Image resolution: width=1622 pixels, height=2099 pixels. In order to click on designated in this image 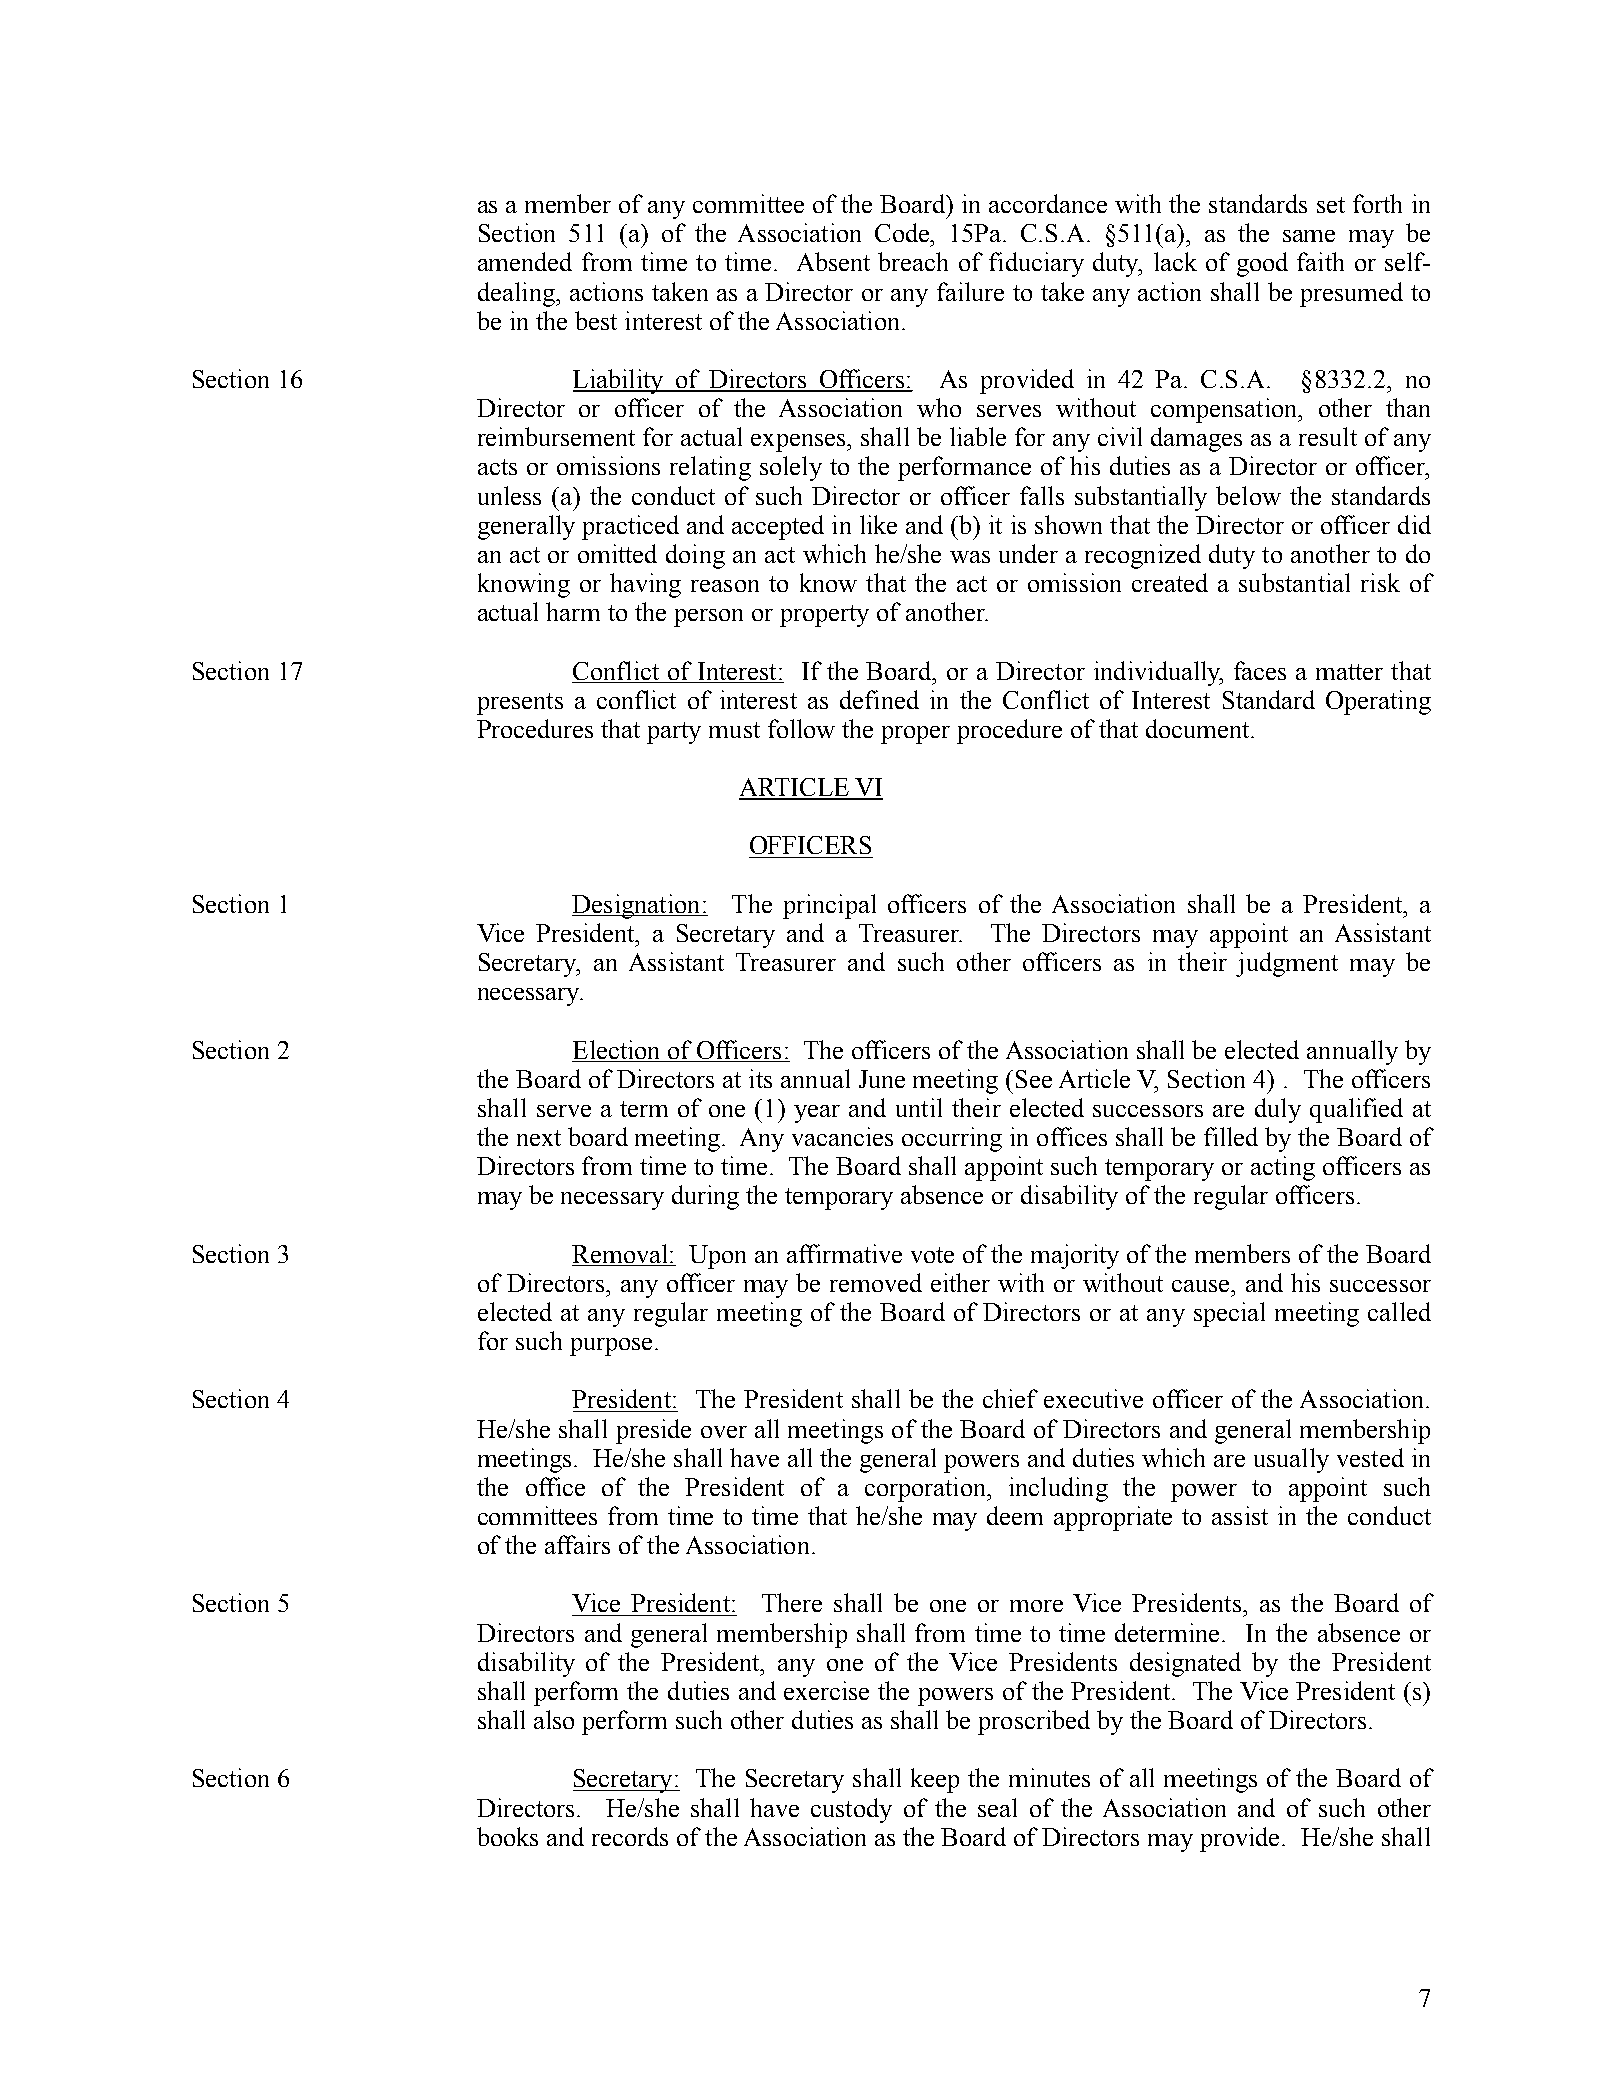, I will do `click(1185, 1664)`.
